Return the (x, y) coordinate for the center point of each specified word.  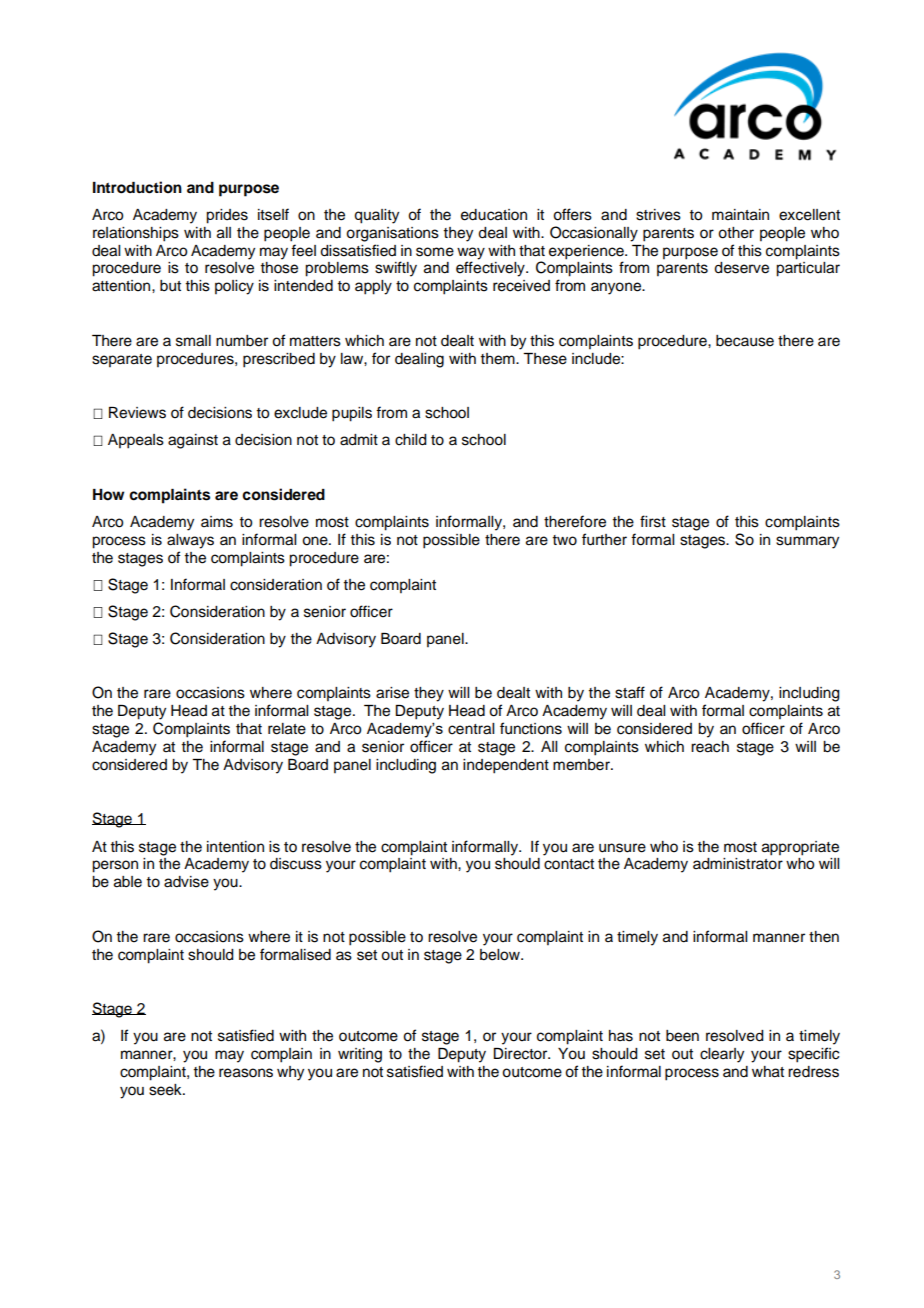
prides (227, 216)
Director (522, 1054)
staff (630, 692)
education (494, 215)
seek (166, 1090)
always (190, 541)
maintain (740, 215)
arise (392, 693)
